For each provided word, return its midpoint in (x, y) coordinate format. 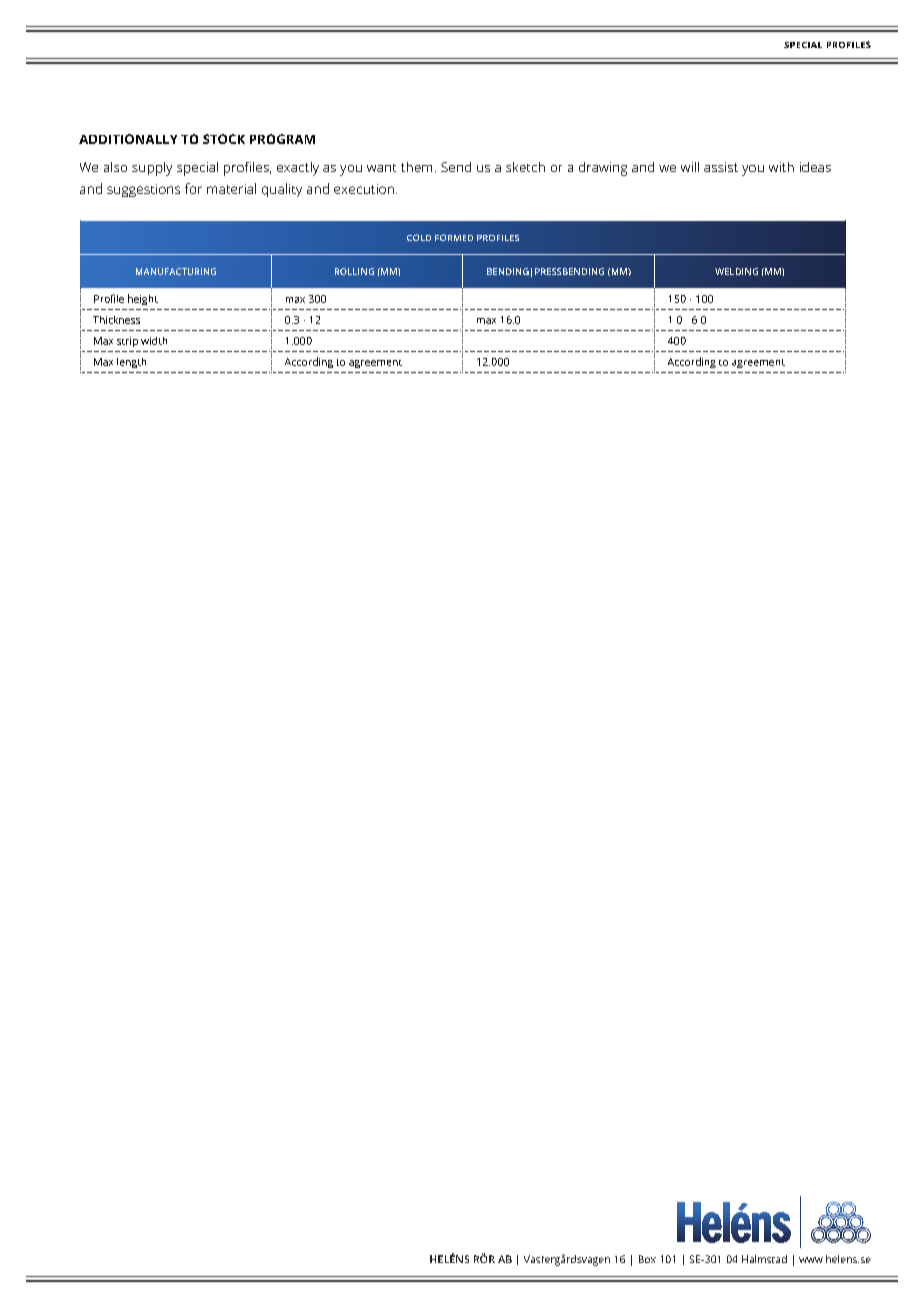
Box (647, 1259)
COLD (419, 237)
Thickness (116, 320)
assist (721, 167)
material (231, 188)
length (131, 363)
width (154, 341)
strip (127, 342)
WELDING (736, 271)
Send (456, 167)
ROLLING (354, 271)
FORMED (454, 237)
